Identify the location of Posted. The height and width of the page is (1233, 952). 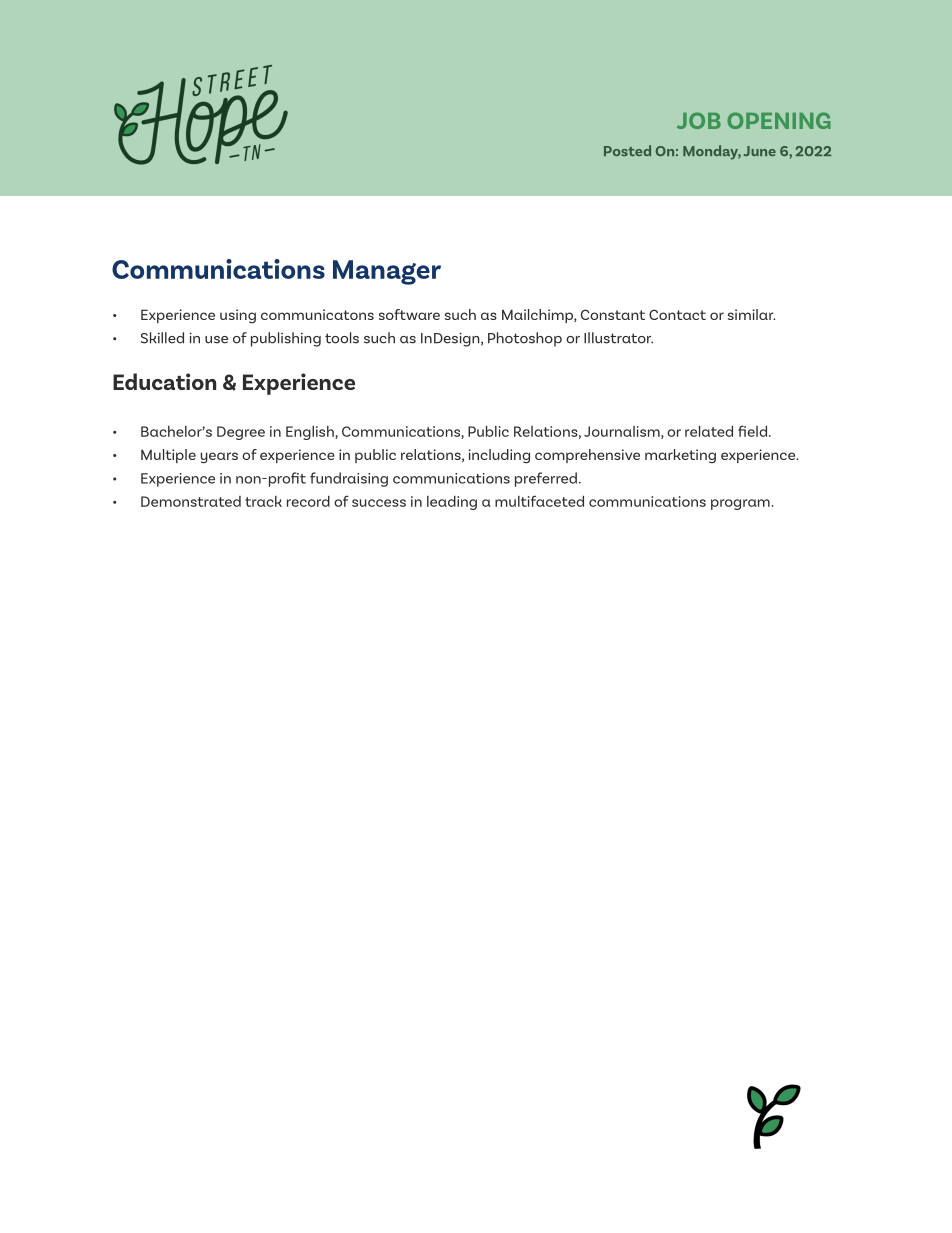
(627, 150).
